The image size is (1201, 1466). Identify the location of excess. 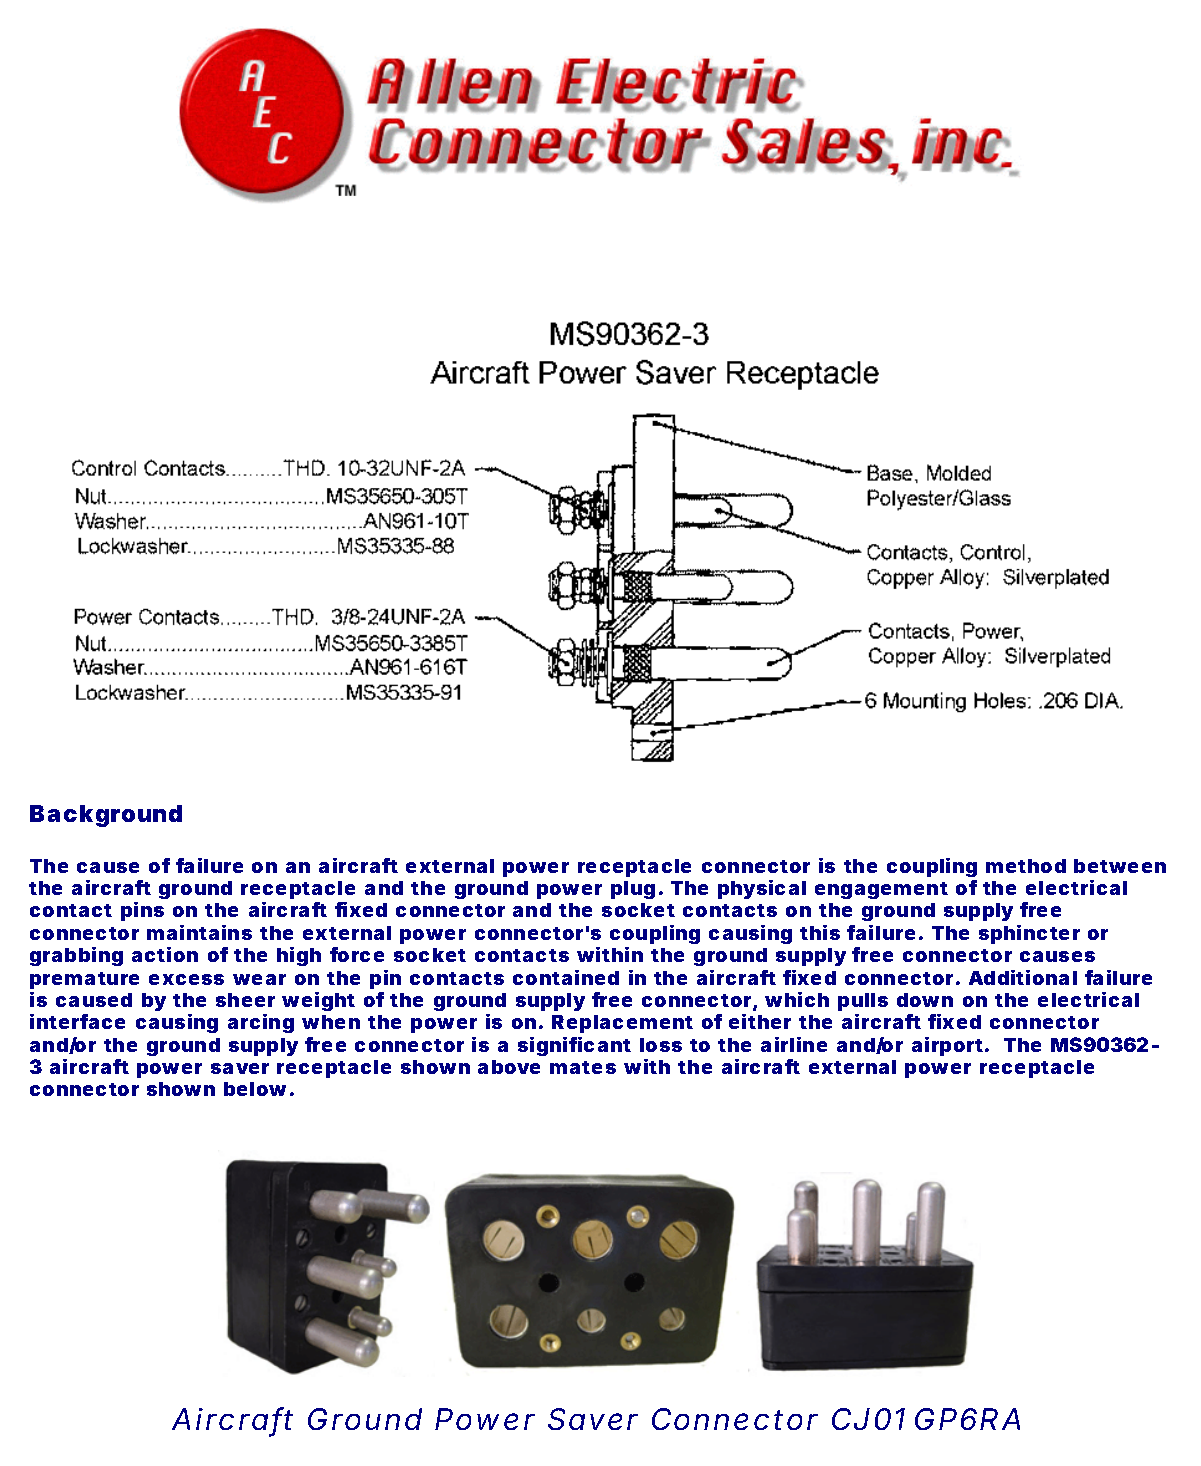
(186, 979).
